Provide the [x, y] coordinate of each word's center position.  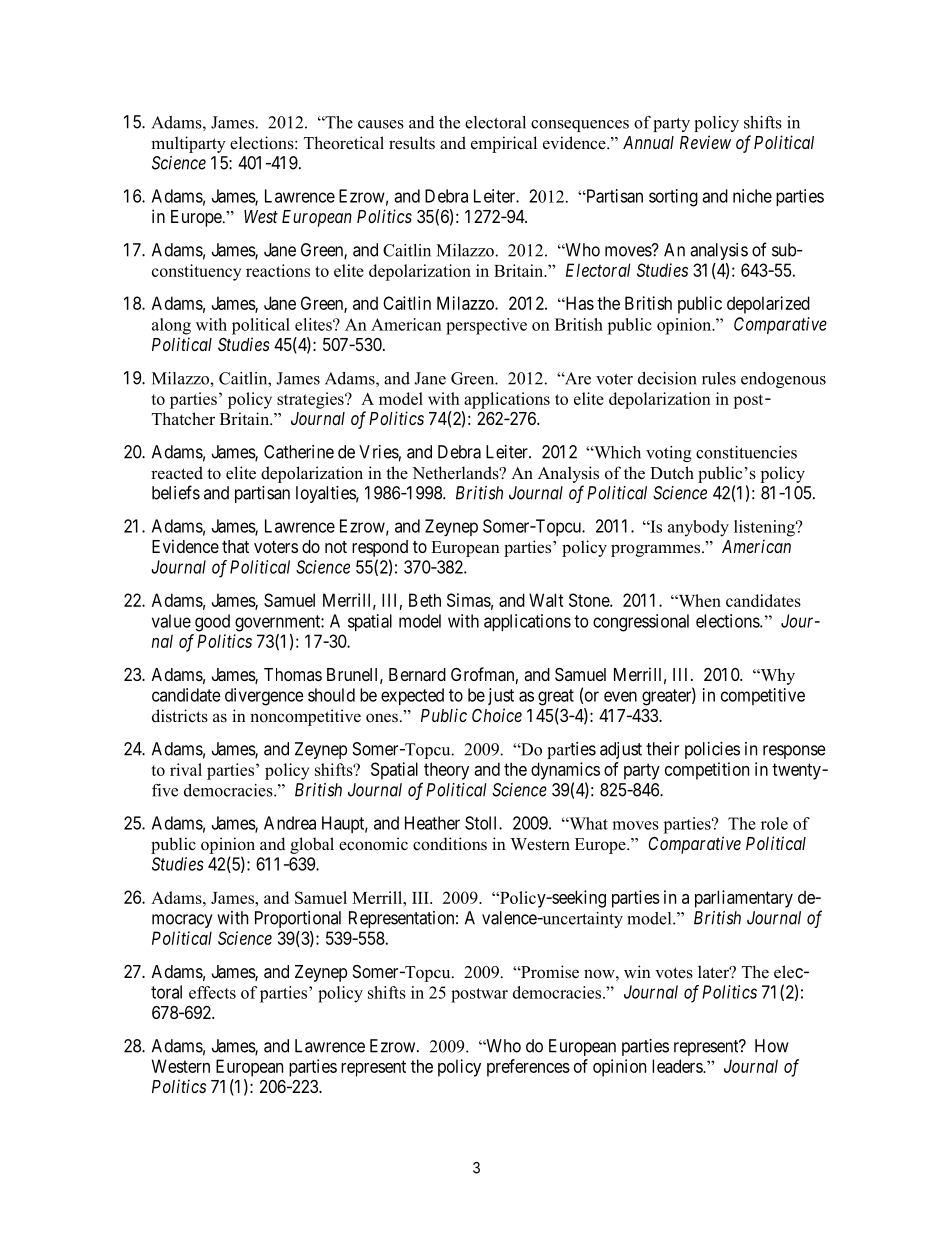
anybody [698, 528]
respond [380, 548]
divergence [264, 697]
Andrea [290, 823]
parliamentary [744, 899]
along [171, 326]
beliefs [176, 492]
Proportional [298, 919]
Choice [497, 715]
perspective [486, 326]
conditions [450, 844]
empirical [504, 144]
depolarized [768, 305]
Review [705, 142]
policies [712, 750]
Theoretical [344, 143]
